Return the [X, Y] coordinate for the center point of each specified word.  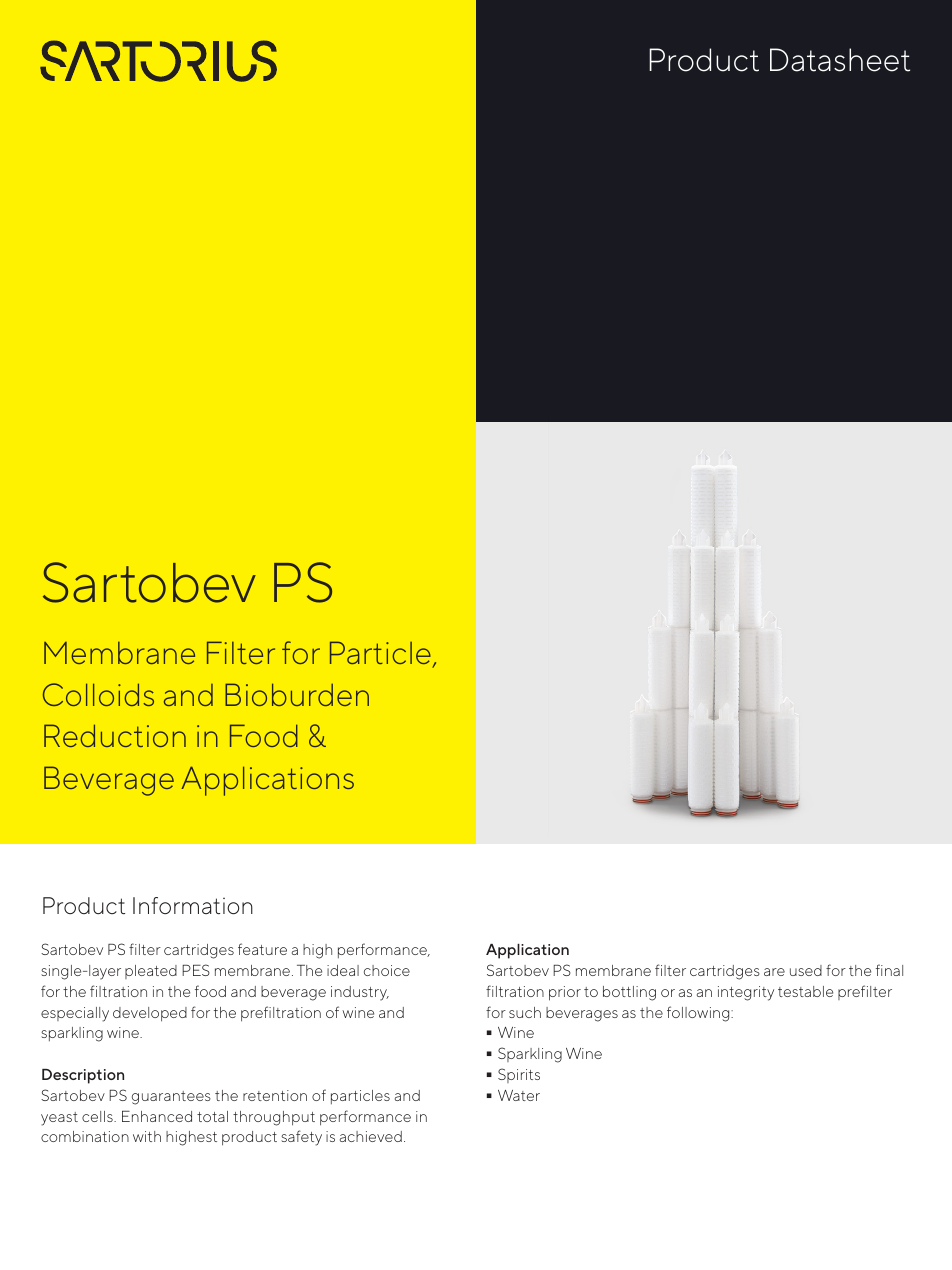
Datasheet [840, 60]
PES [196, 970]
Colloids [98, 694]
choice [387, 970]
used [806, 970]
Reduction [115, 735]
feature [262, 949]
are [774, 972]
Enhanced [157, 1116]
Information [193, 905]
